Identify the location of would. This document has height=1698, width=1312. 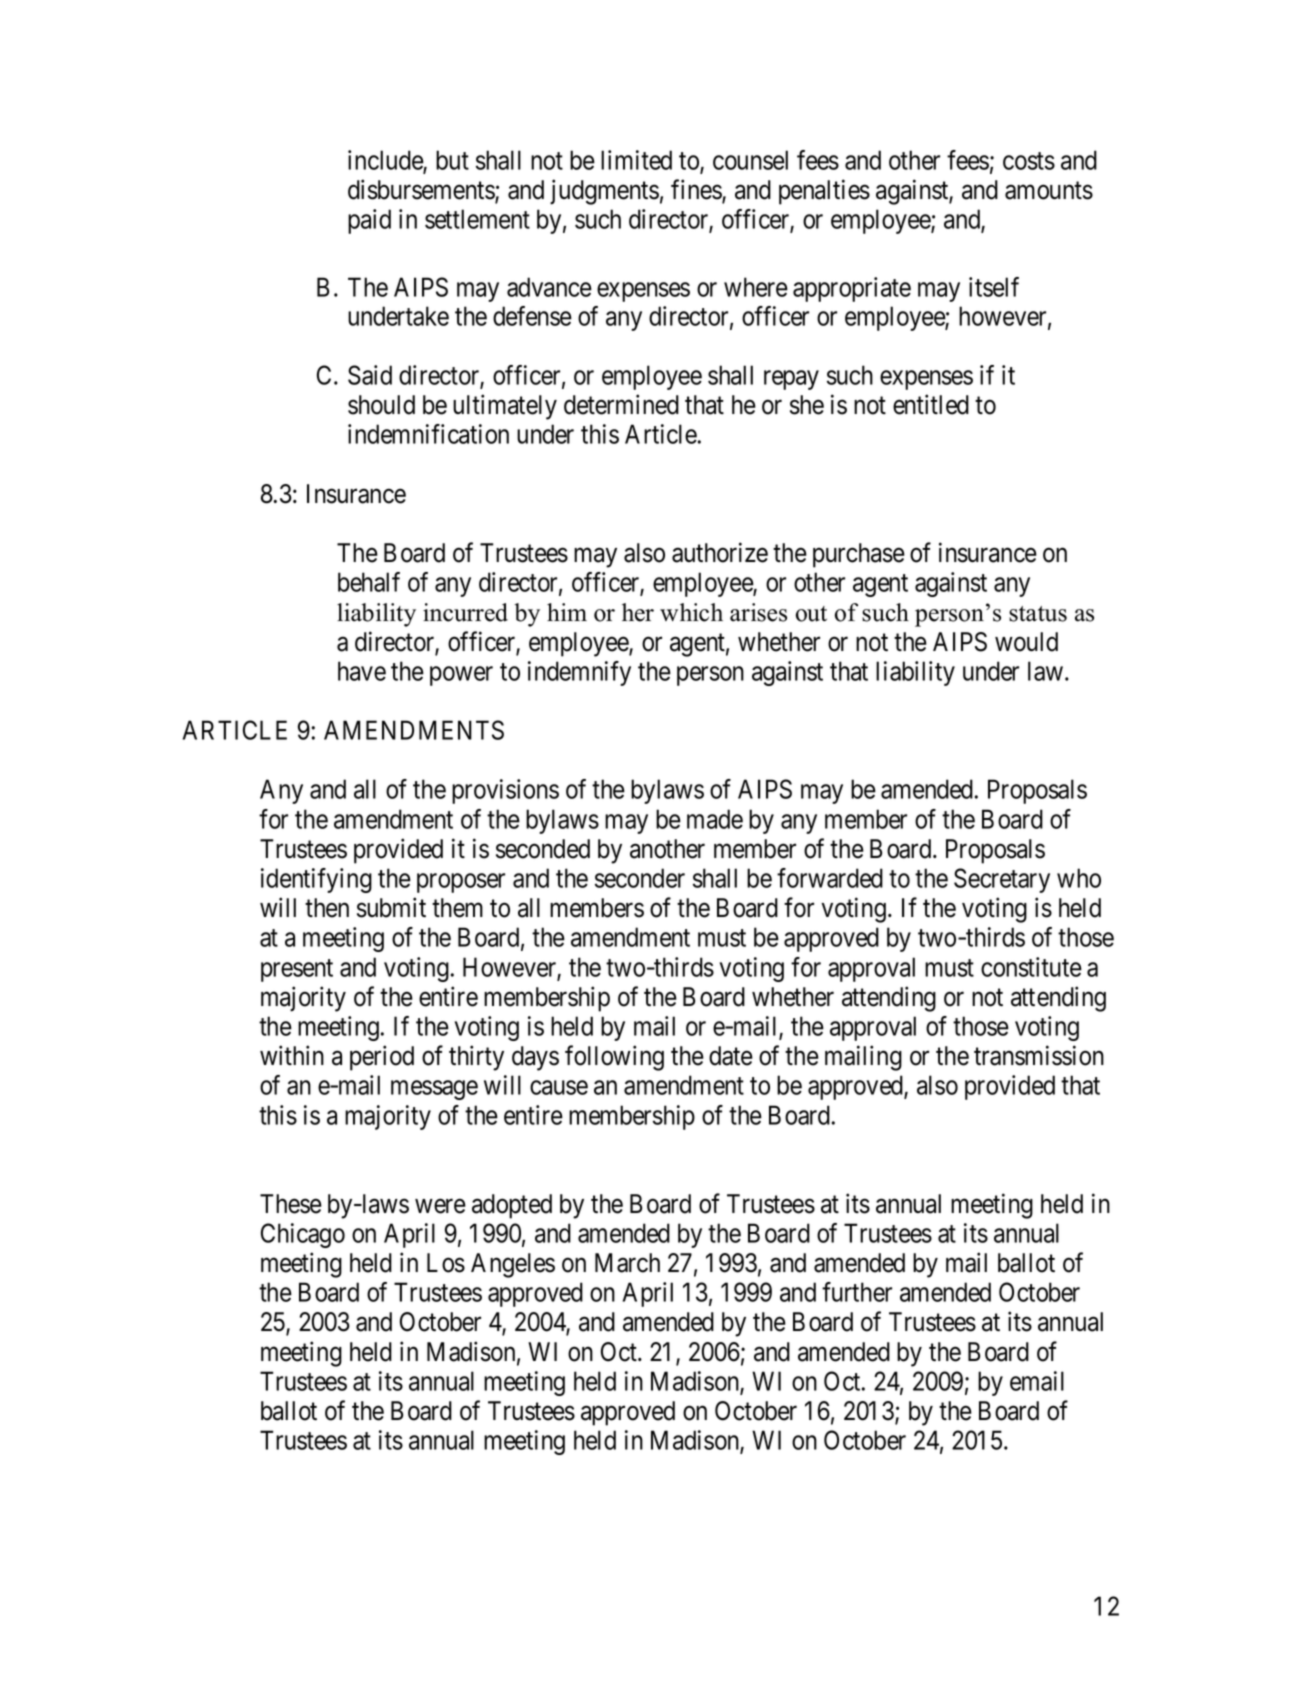
(1026, 642).
